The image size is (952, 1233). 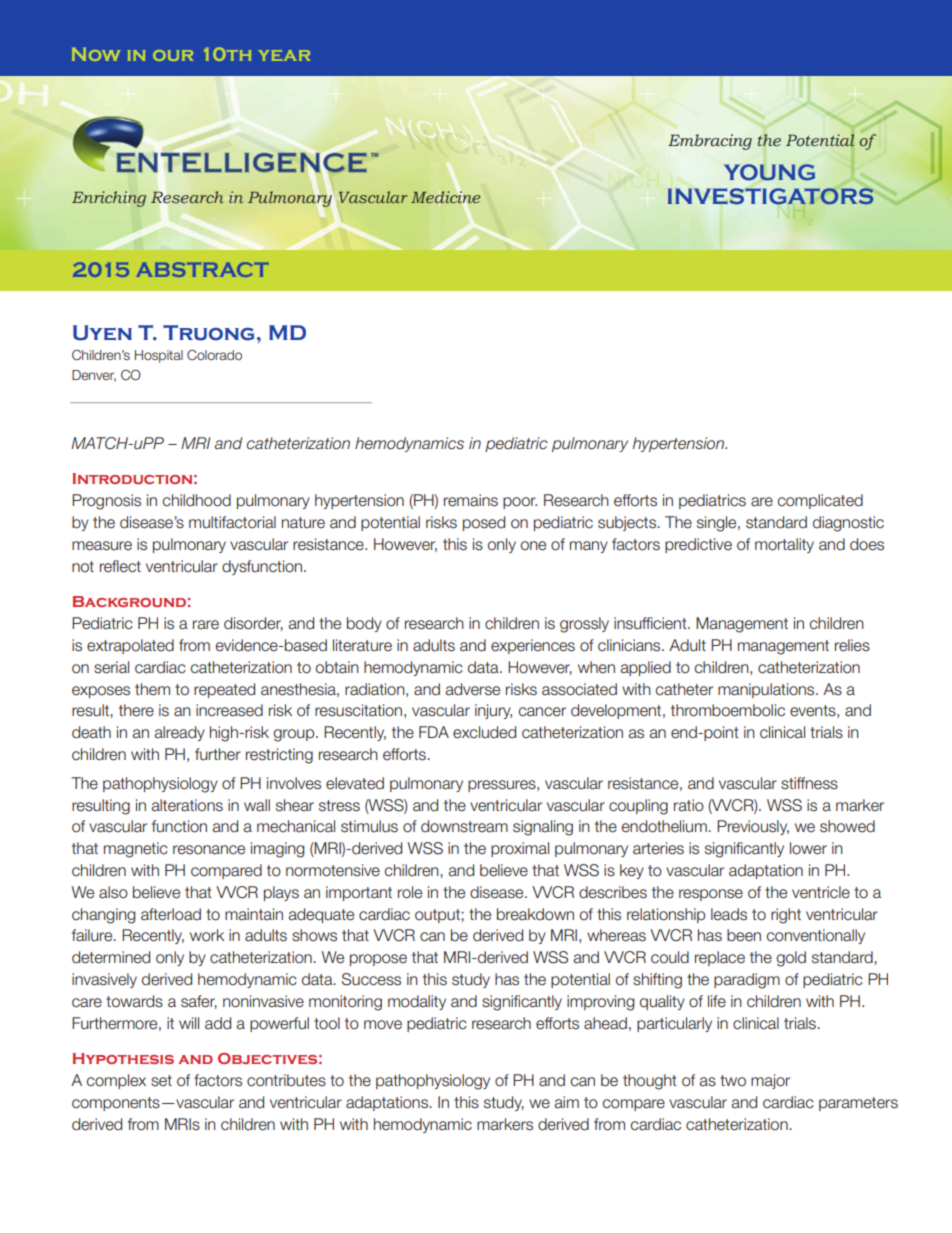 What do you see at coordinates (173, 55) in the page?
I see `our` at bounding box center [173, 55].
